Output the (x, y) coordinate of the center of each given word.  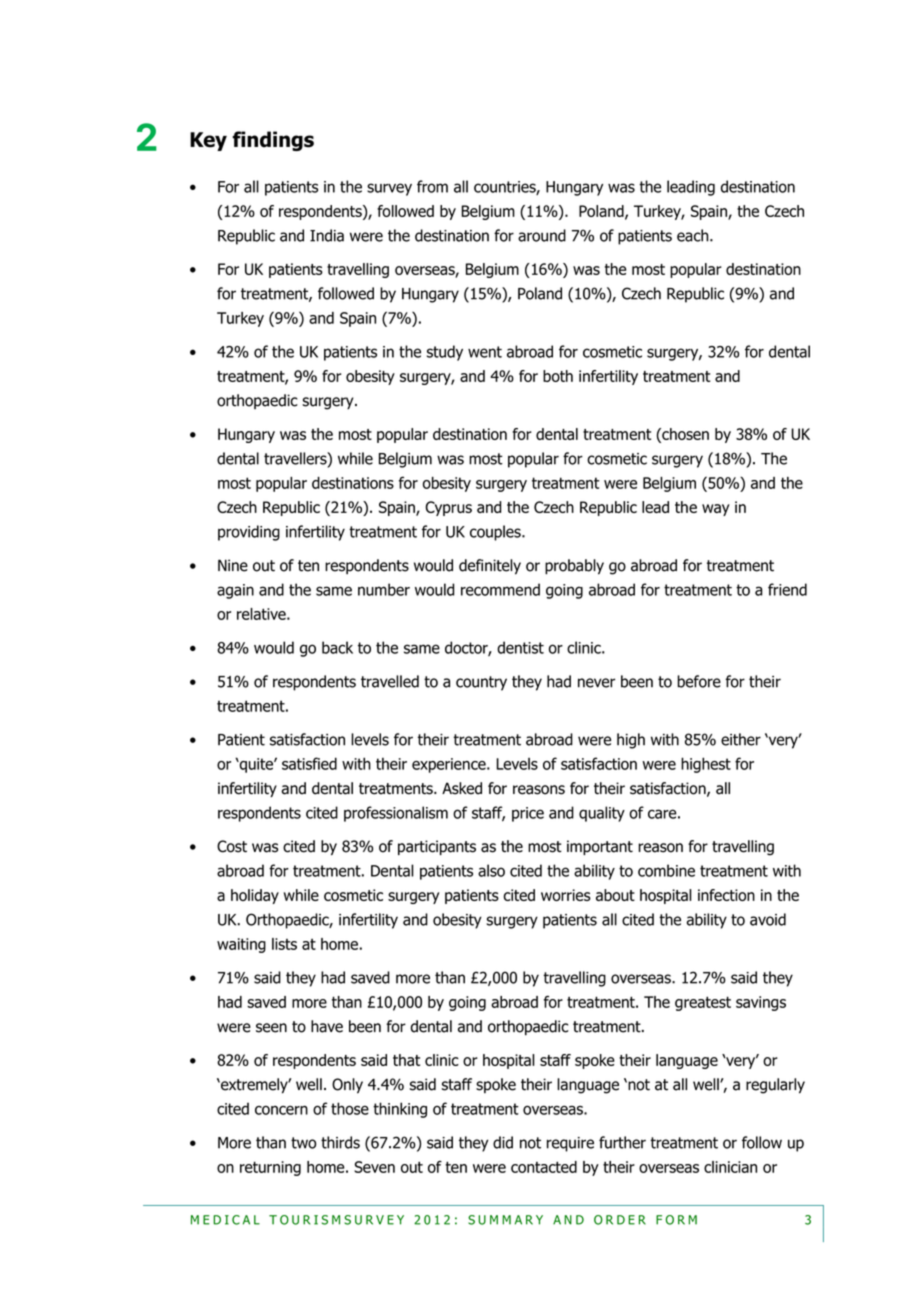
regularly (775, 1086)
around (542, 235)
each (694, 235)
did (503, 1142)
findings (273, 141)
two (303, 1143)
